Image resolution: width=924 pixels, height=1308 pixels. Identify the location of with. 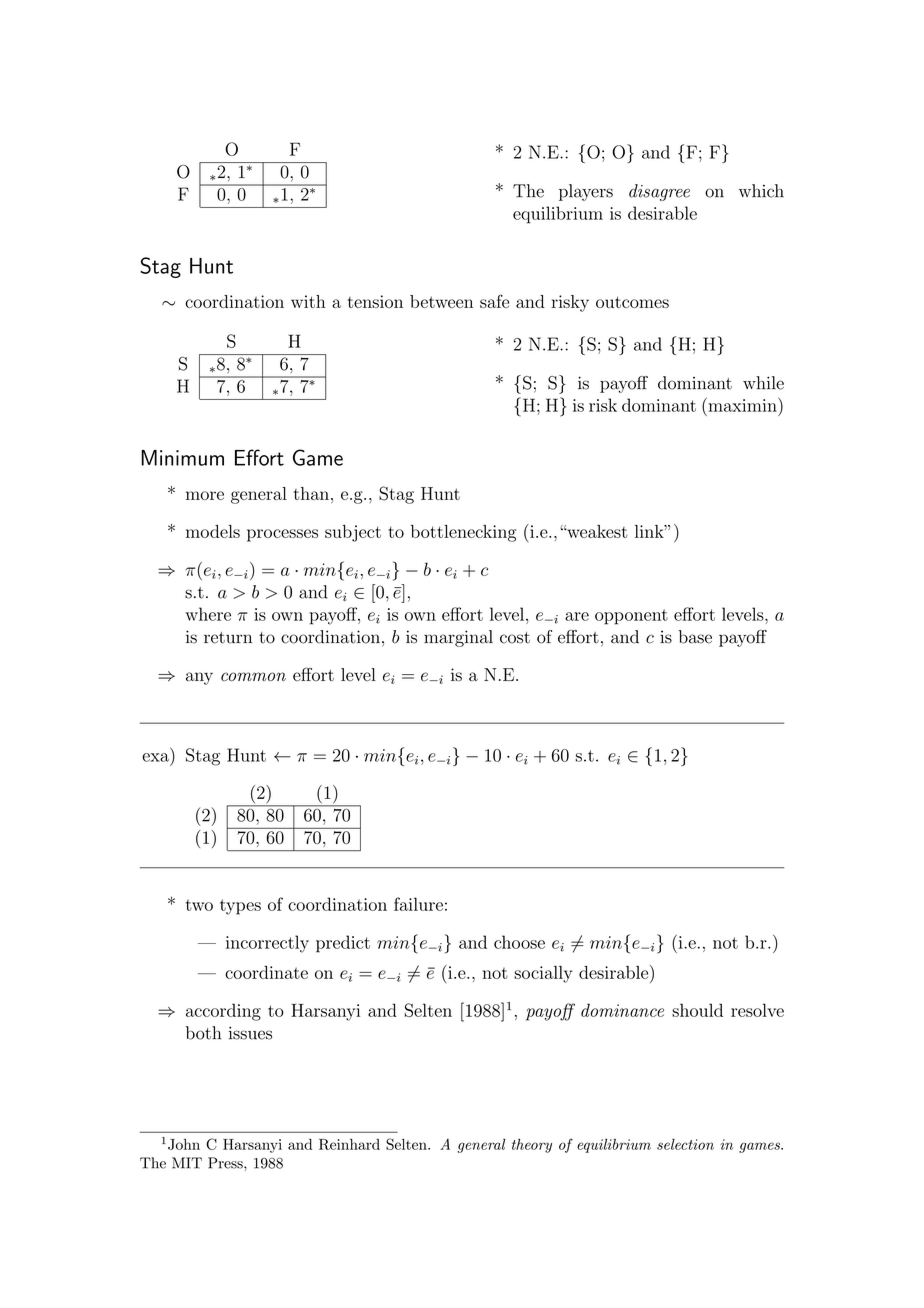
(308, 301).
